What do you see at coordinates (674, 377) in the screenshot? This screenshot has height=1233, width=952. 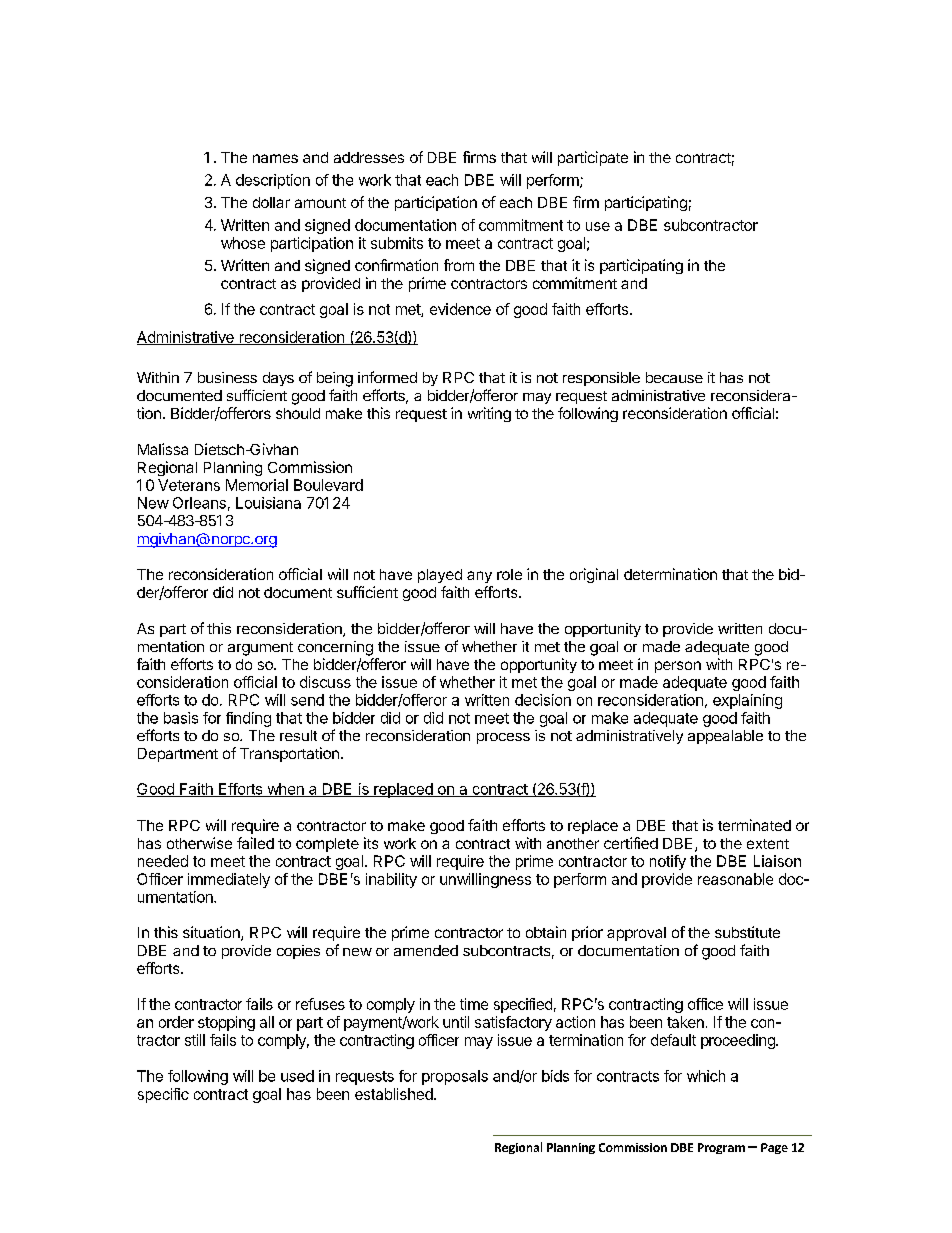 I see `because` at bounding box center [674, 377].
